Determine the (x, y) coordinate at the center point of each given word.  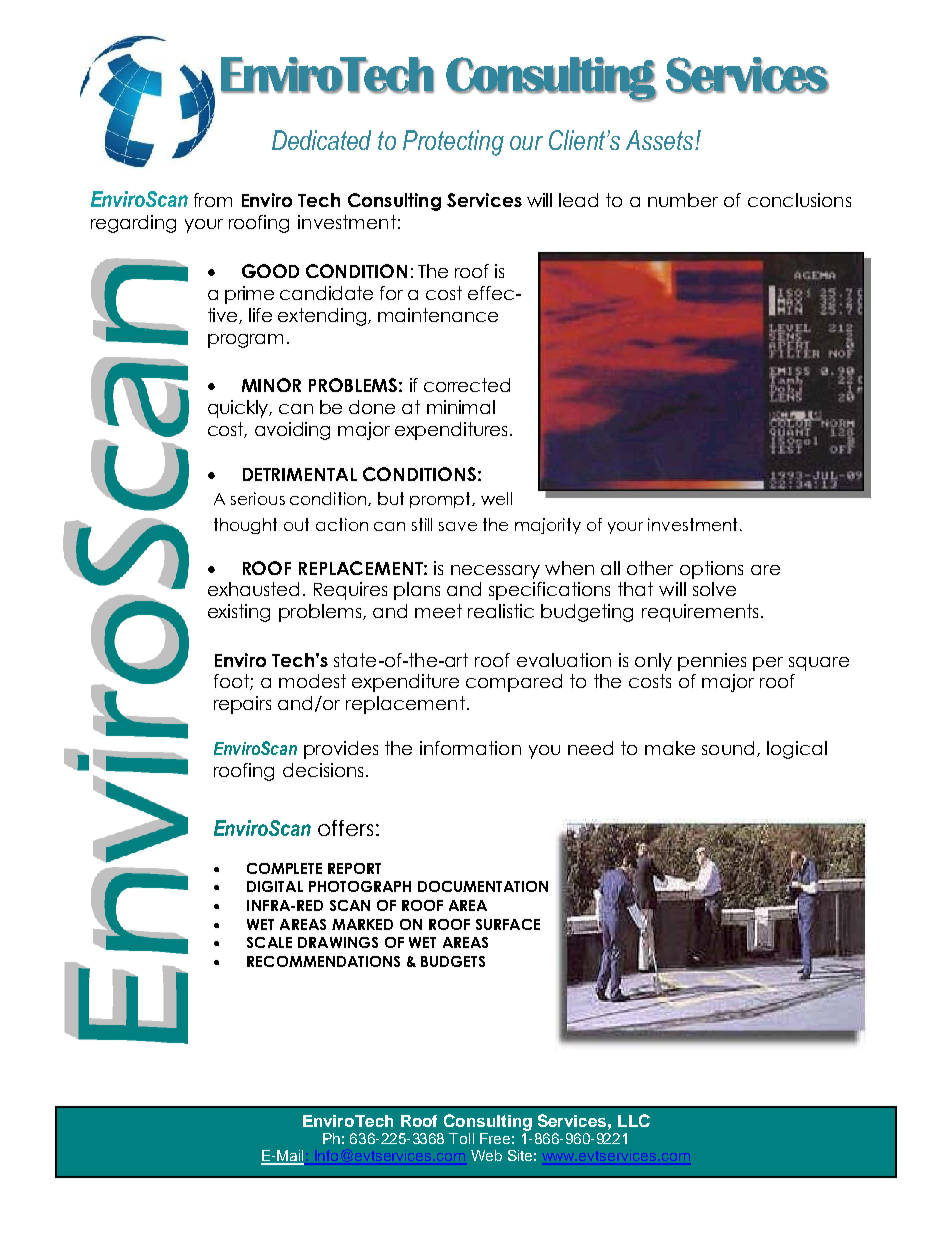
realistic (501, 611)
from (213, 200)
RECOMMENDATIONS (323, 961)
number (683, 200)
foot (232, 682)
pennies (712, 662)
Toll (461, 1138)
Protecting (453, 143)
